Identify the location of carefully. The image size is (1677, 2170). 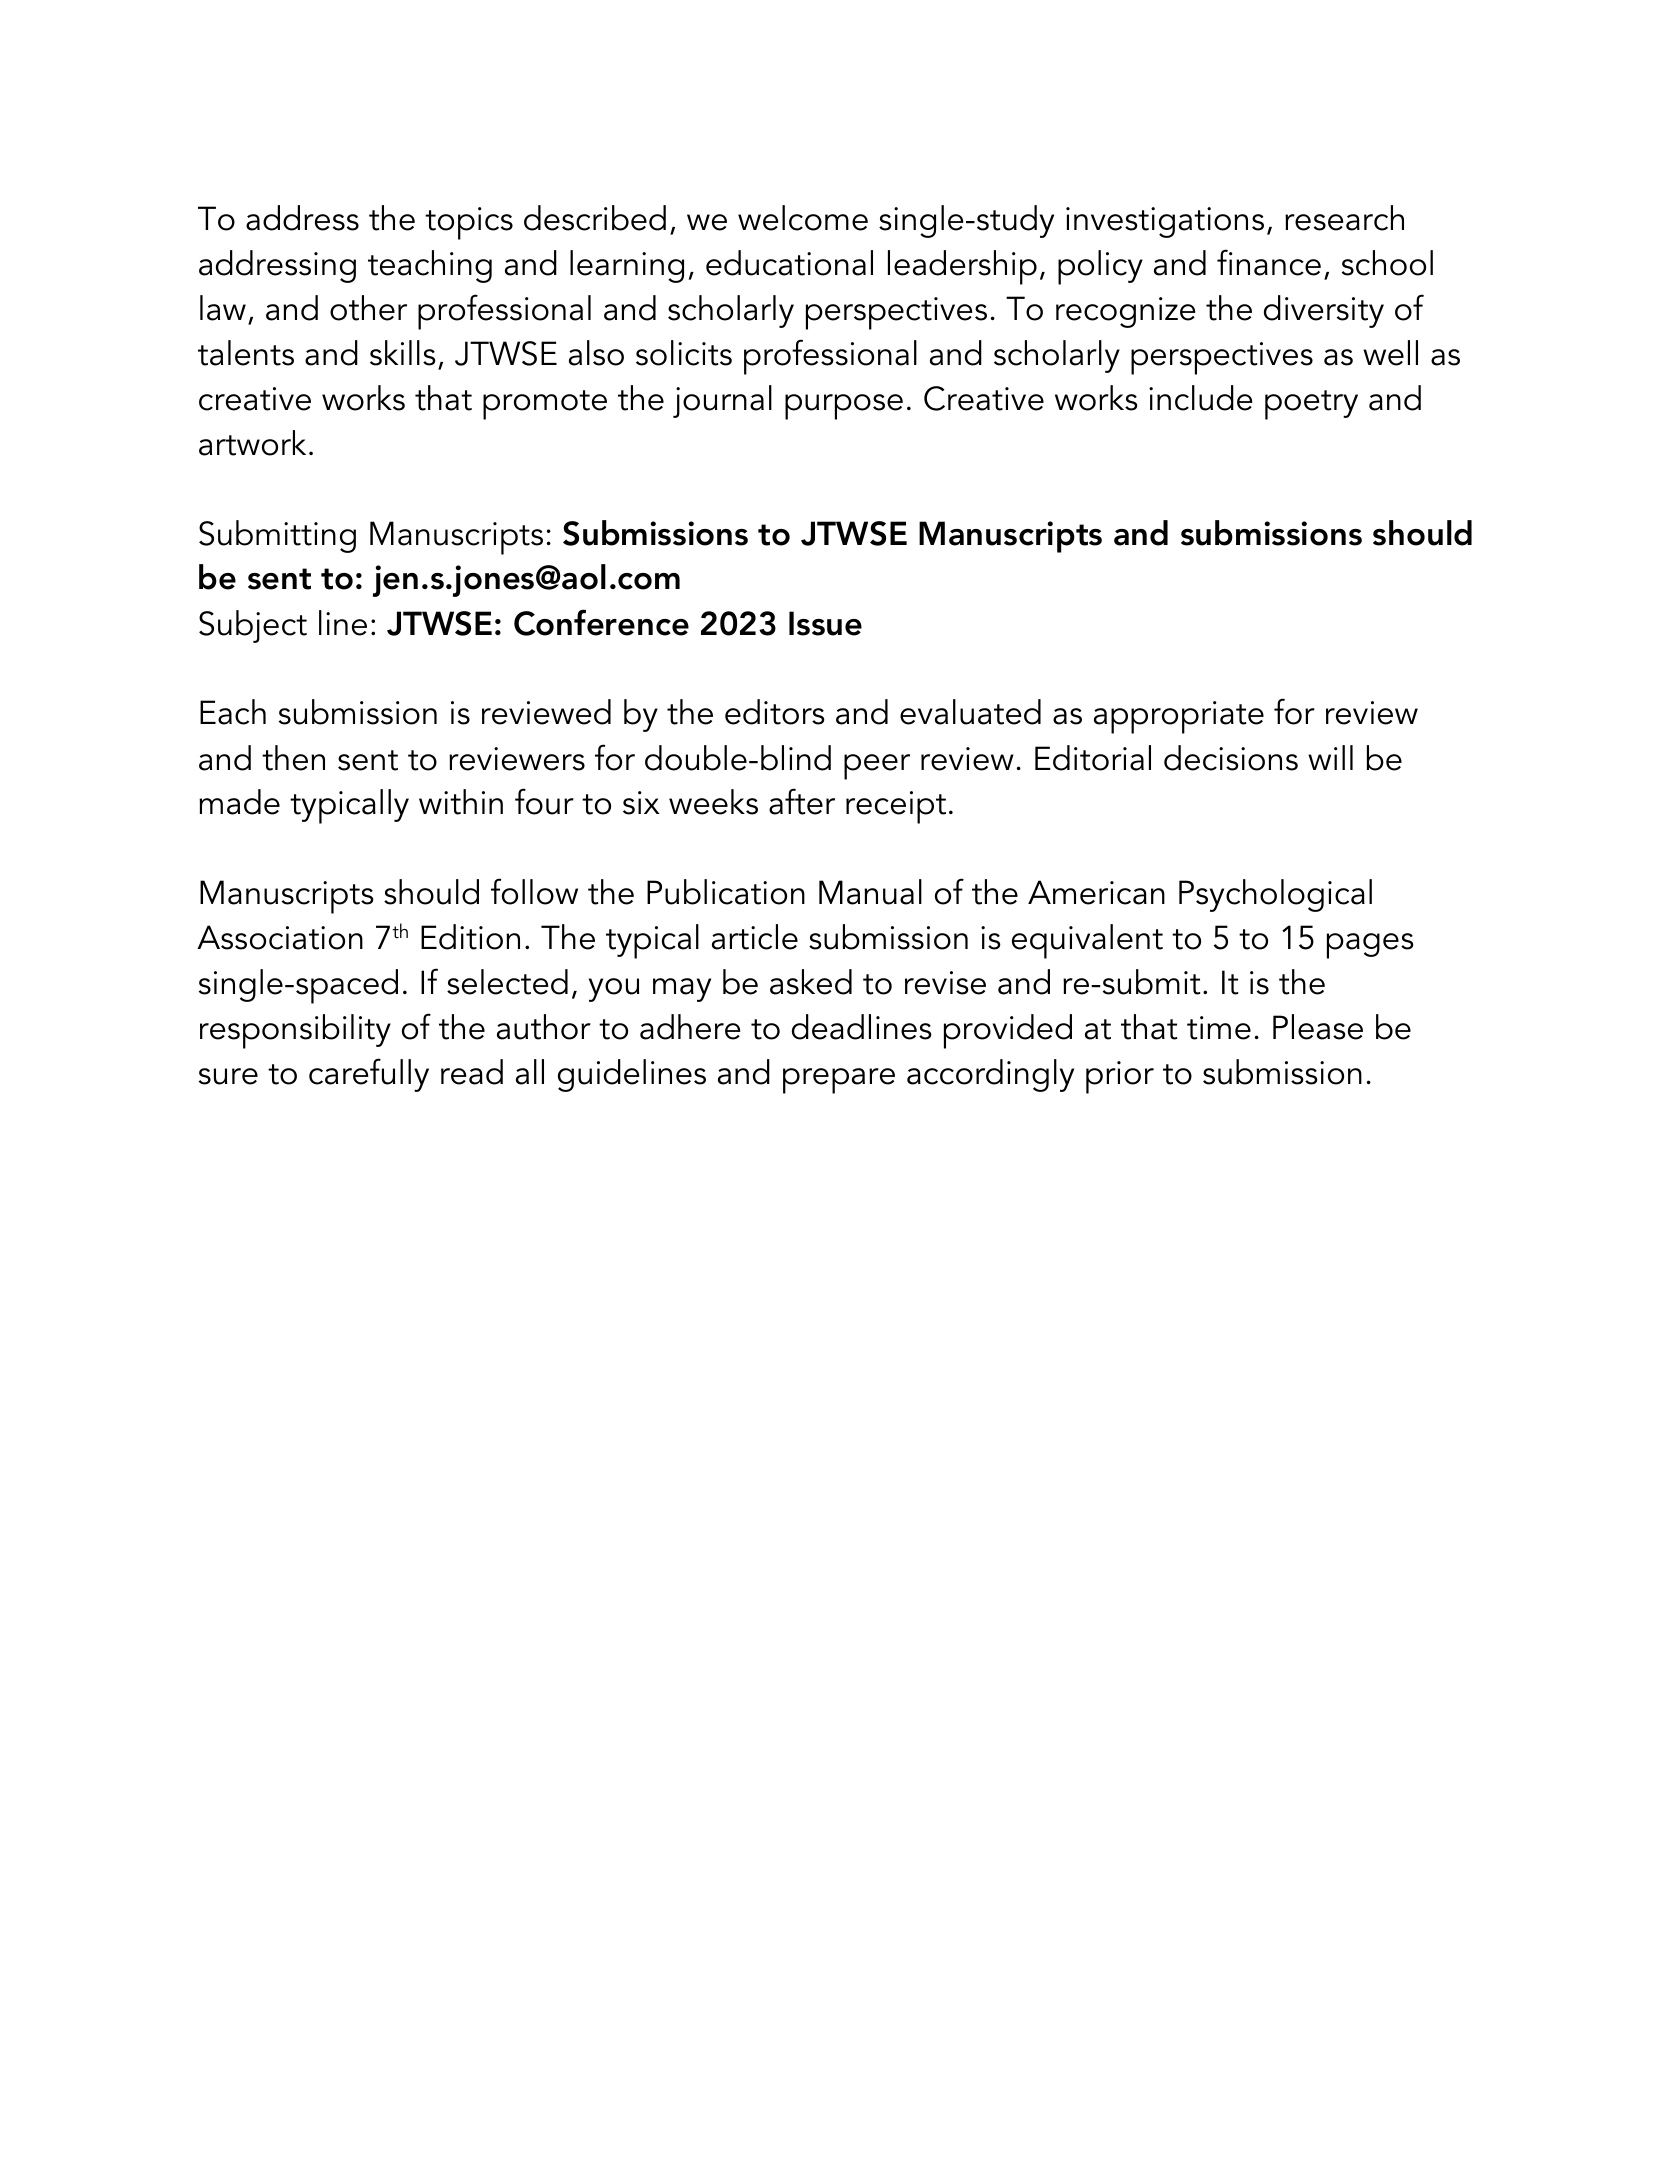
(369, 1075).
